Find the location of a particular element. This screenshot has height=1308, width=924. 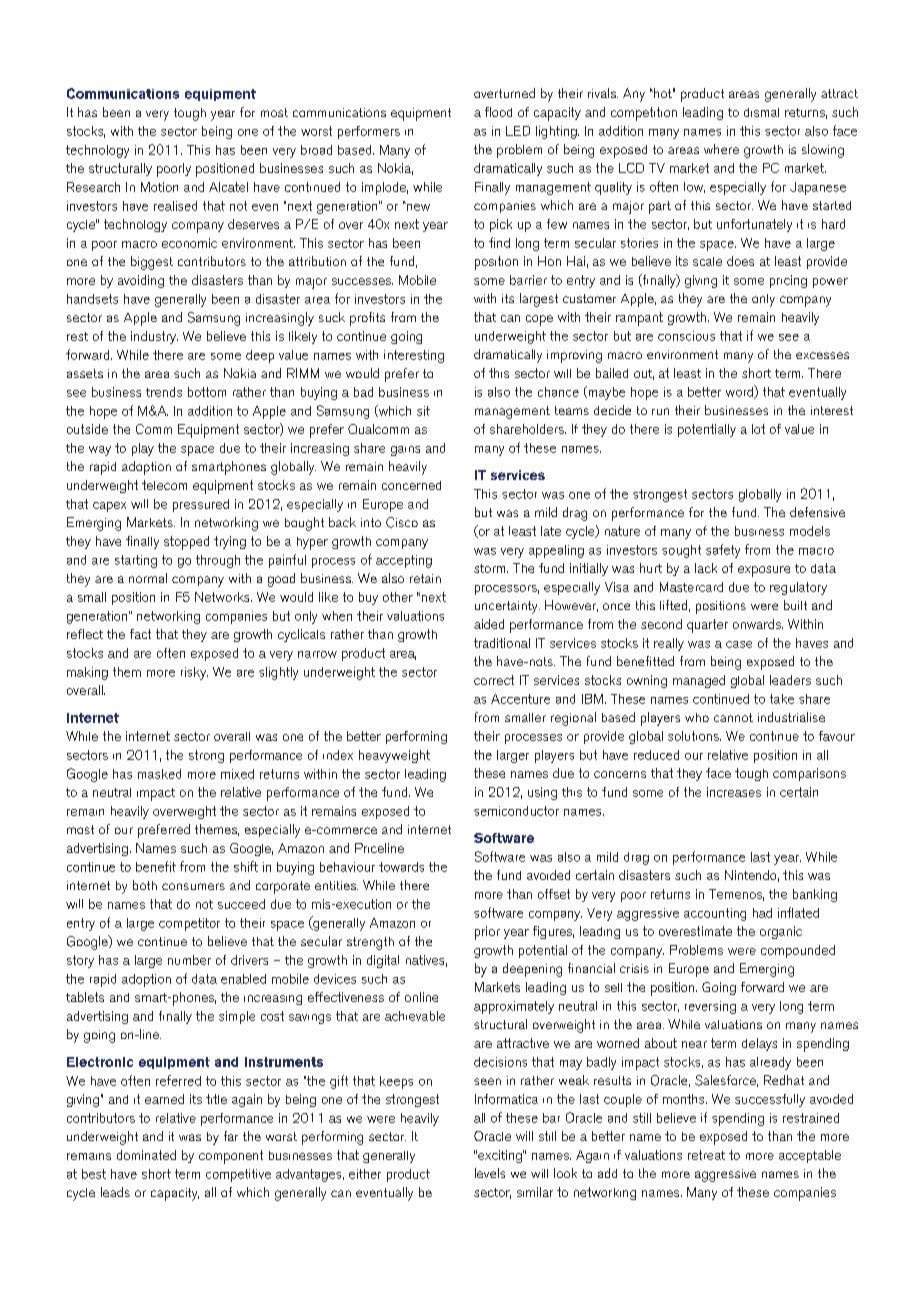

dismal is located at coordinates (761, 112).
